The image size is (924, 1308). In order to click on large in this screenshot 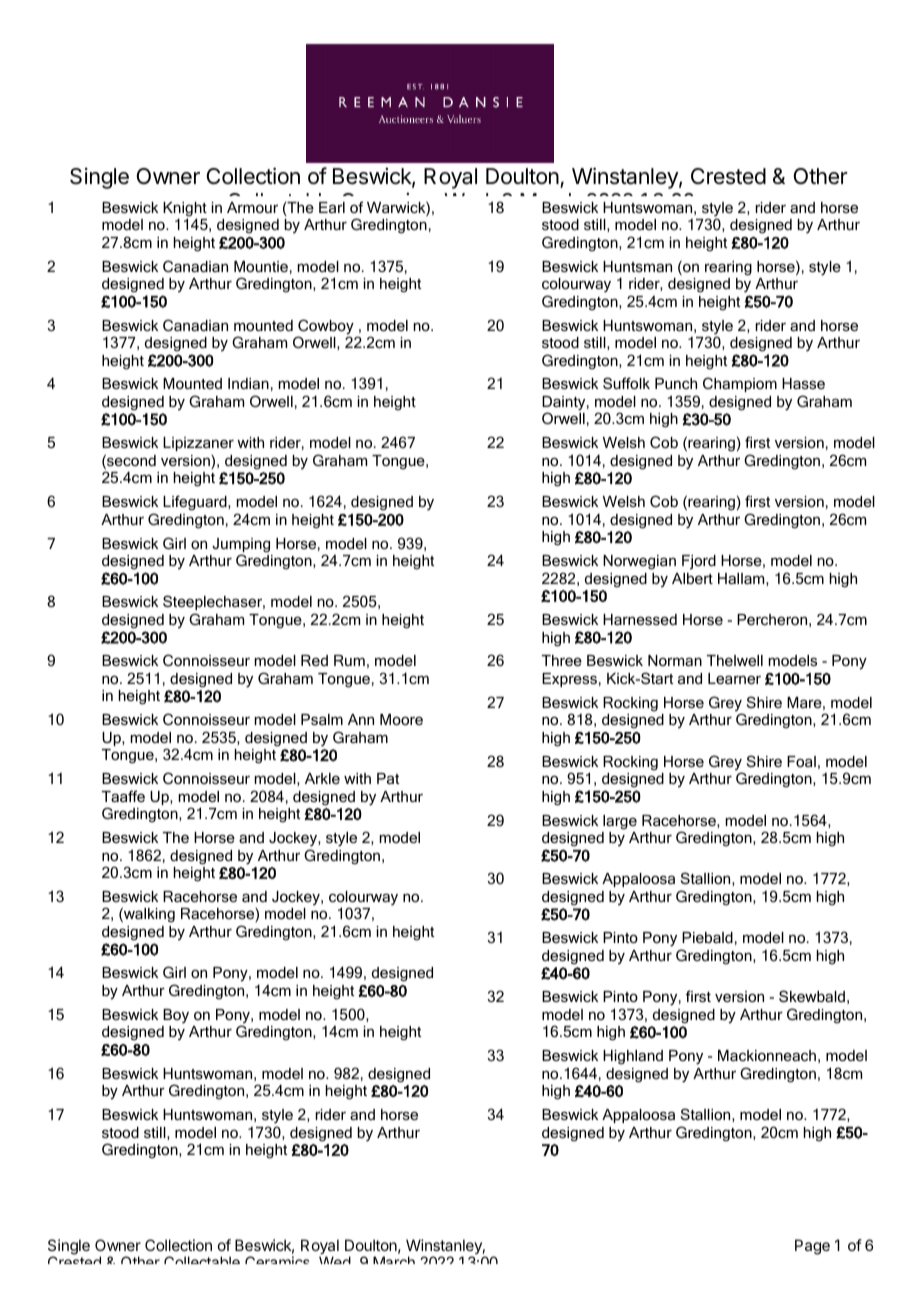, I will do `click(620, 822)`.
